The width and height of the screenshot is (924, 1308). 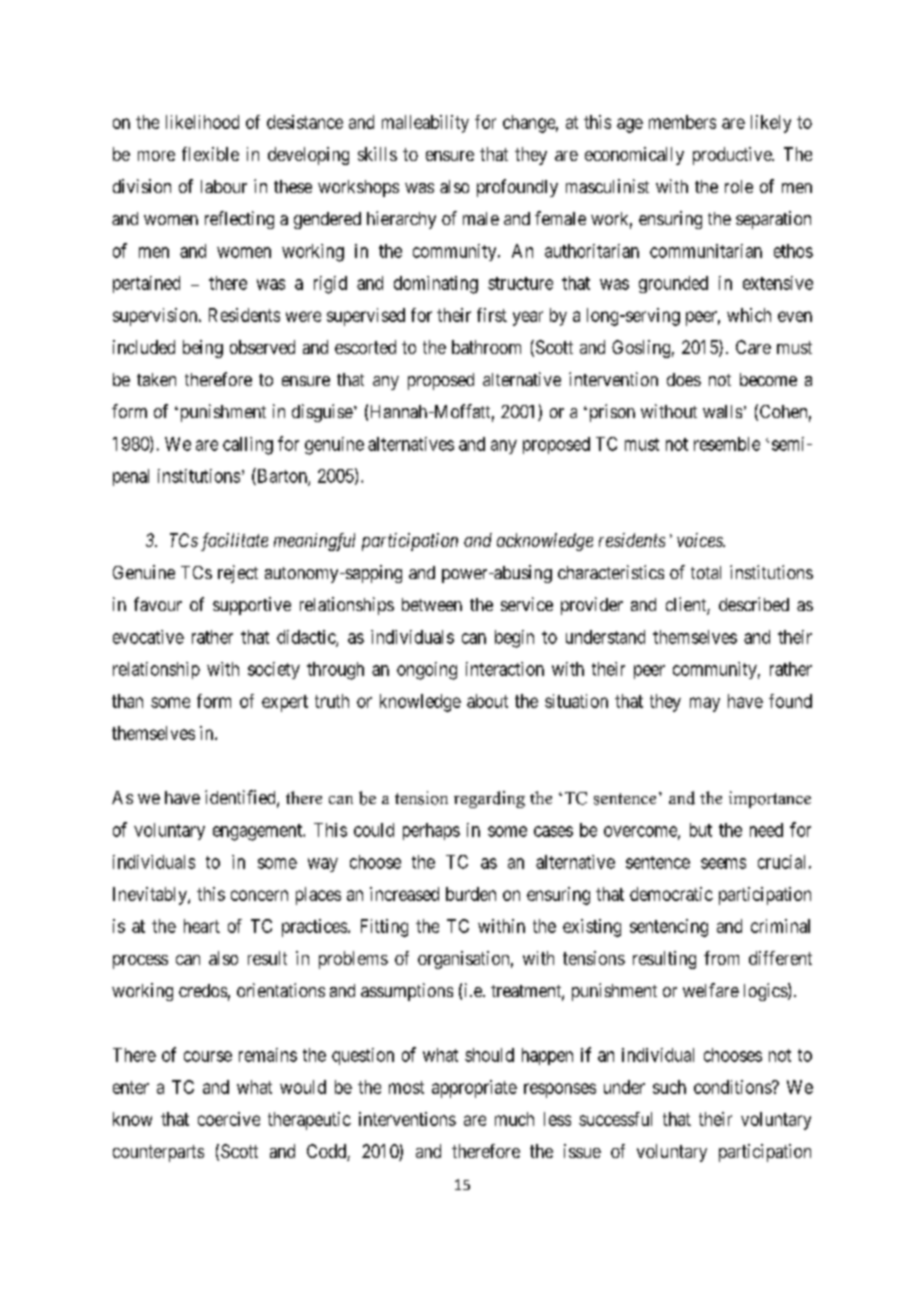 What do you see at coordinates (229, 1119) in the screenshot?
I see `coercive` at bounding box center [229, 1119].
